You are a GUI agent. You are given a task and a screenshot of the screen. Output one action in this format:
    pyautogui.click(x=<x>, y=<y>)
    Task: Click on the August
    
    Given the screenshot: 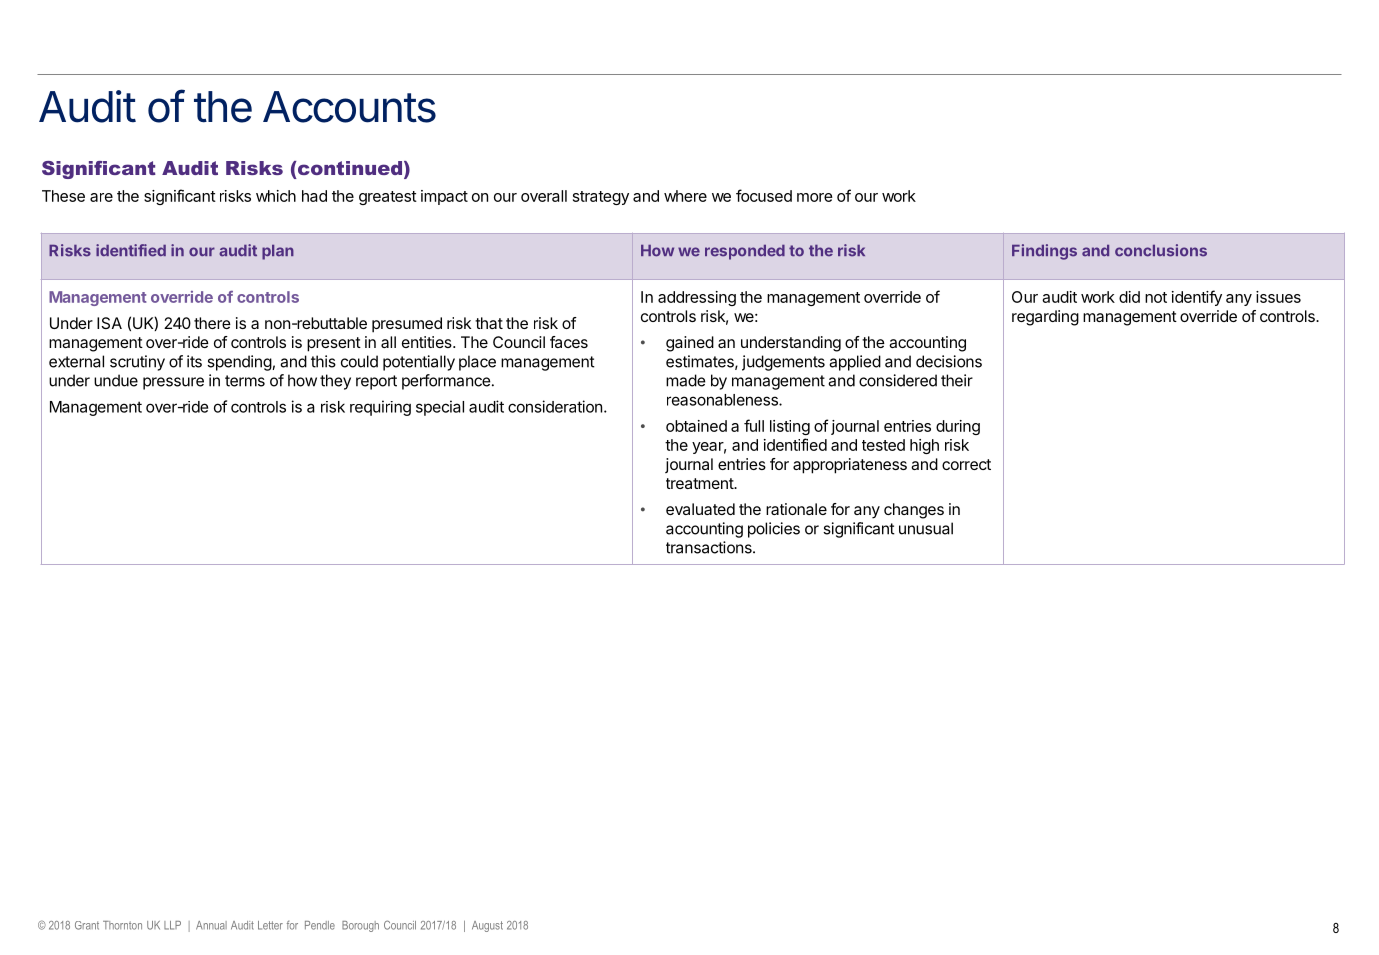 What is the action you would take?
    pyautogui.click(x=487, y=926)
